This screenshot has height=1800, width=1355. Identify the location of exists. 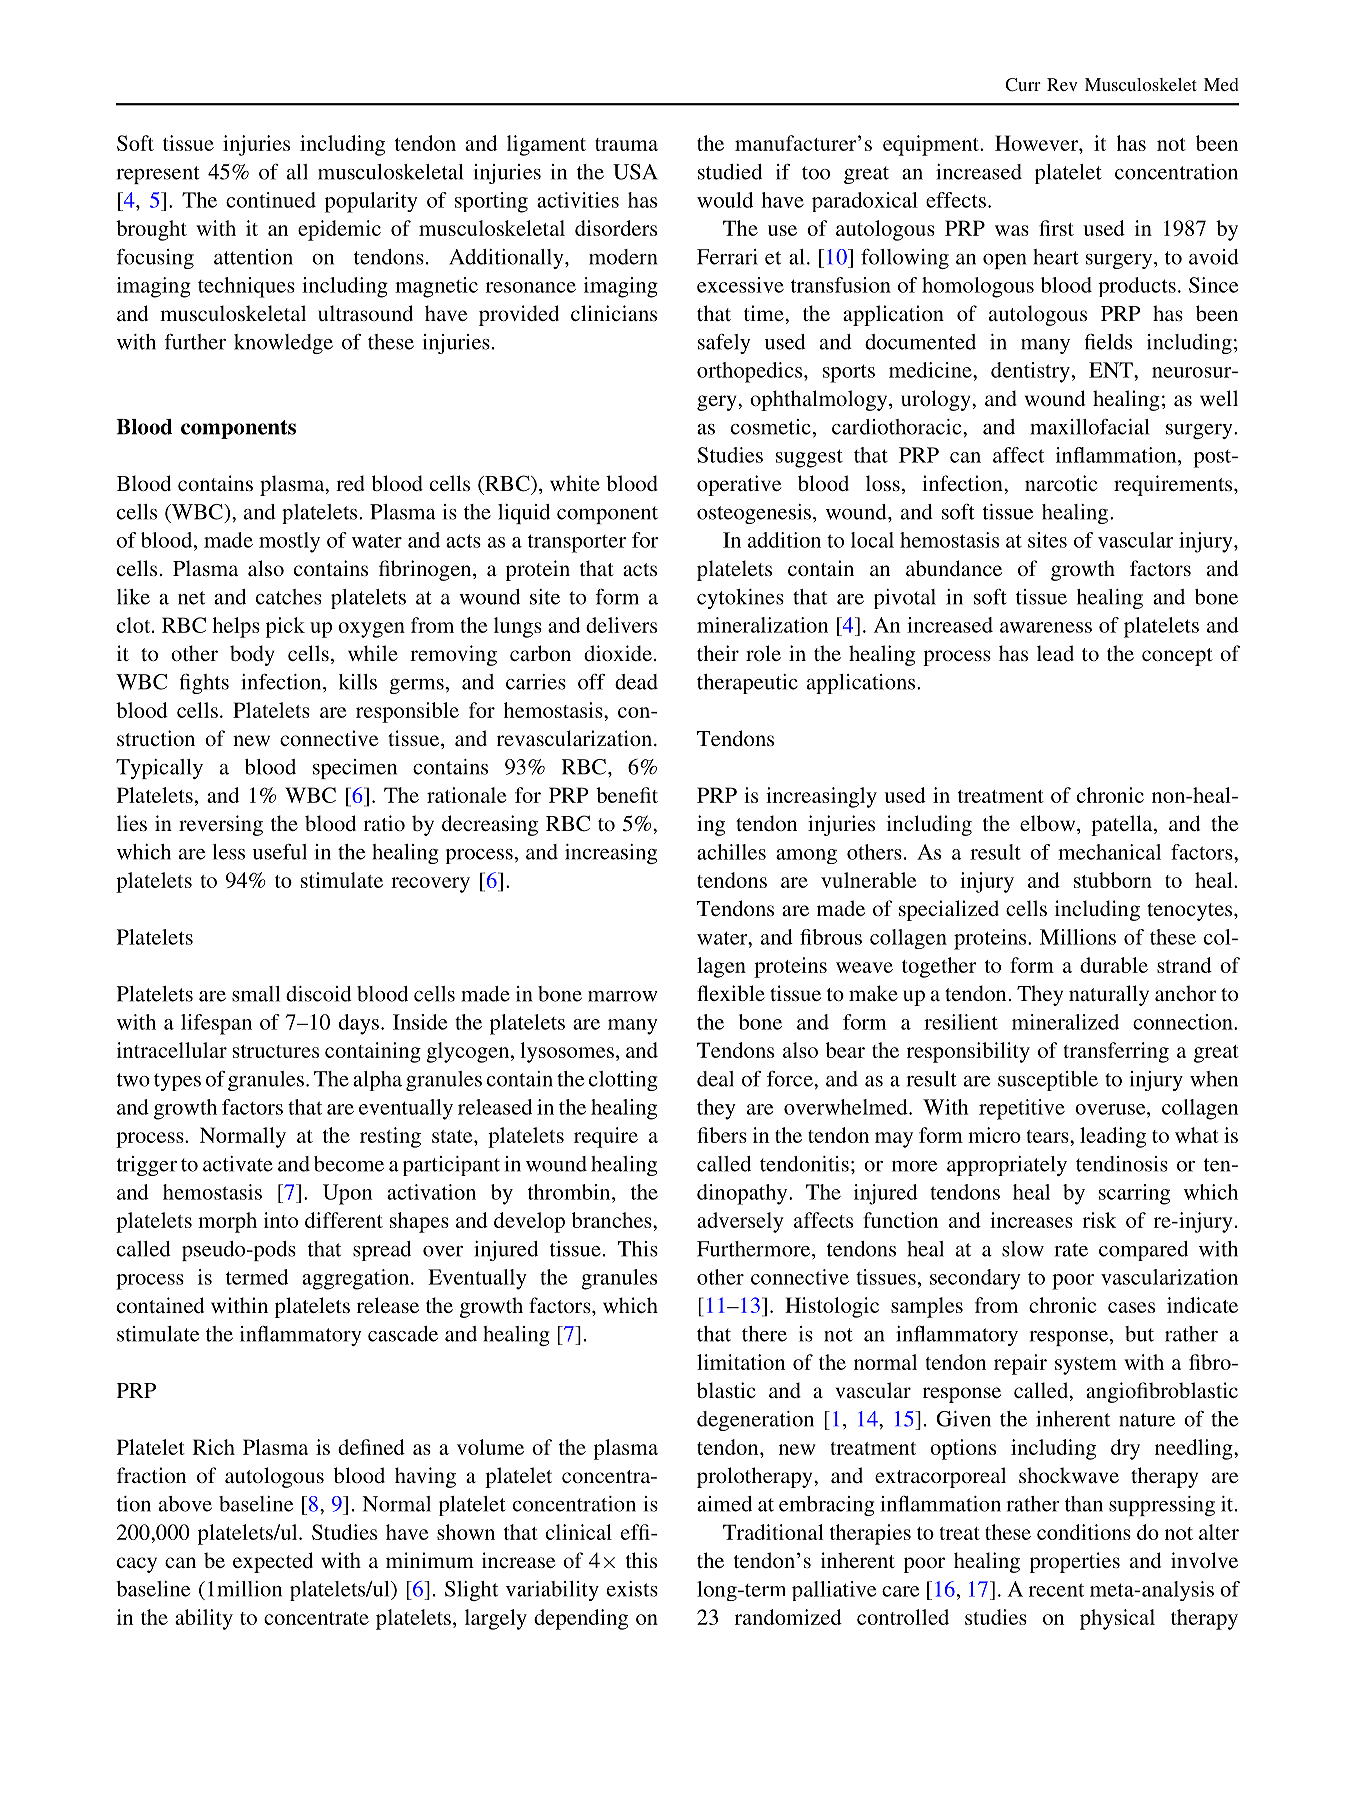
(632, 1589).
